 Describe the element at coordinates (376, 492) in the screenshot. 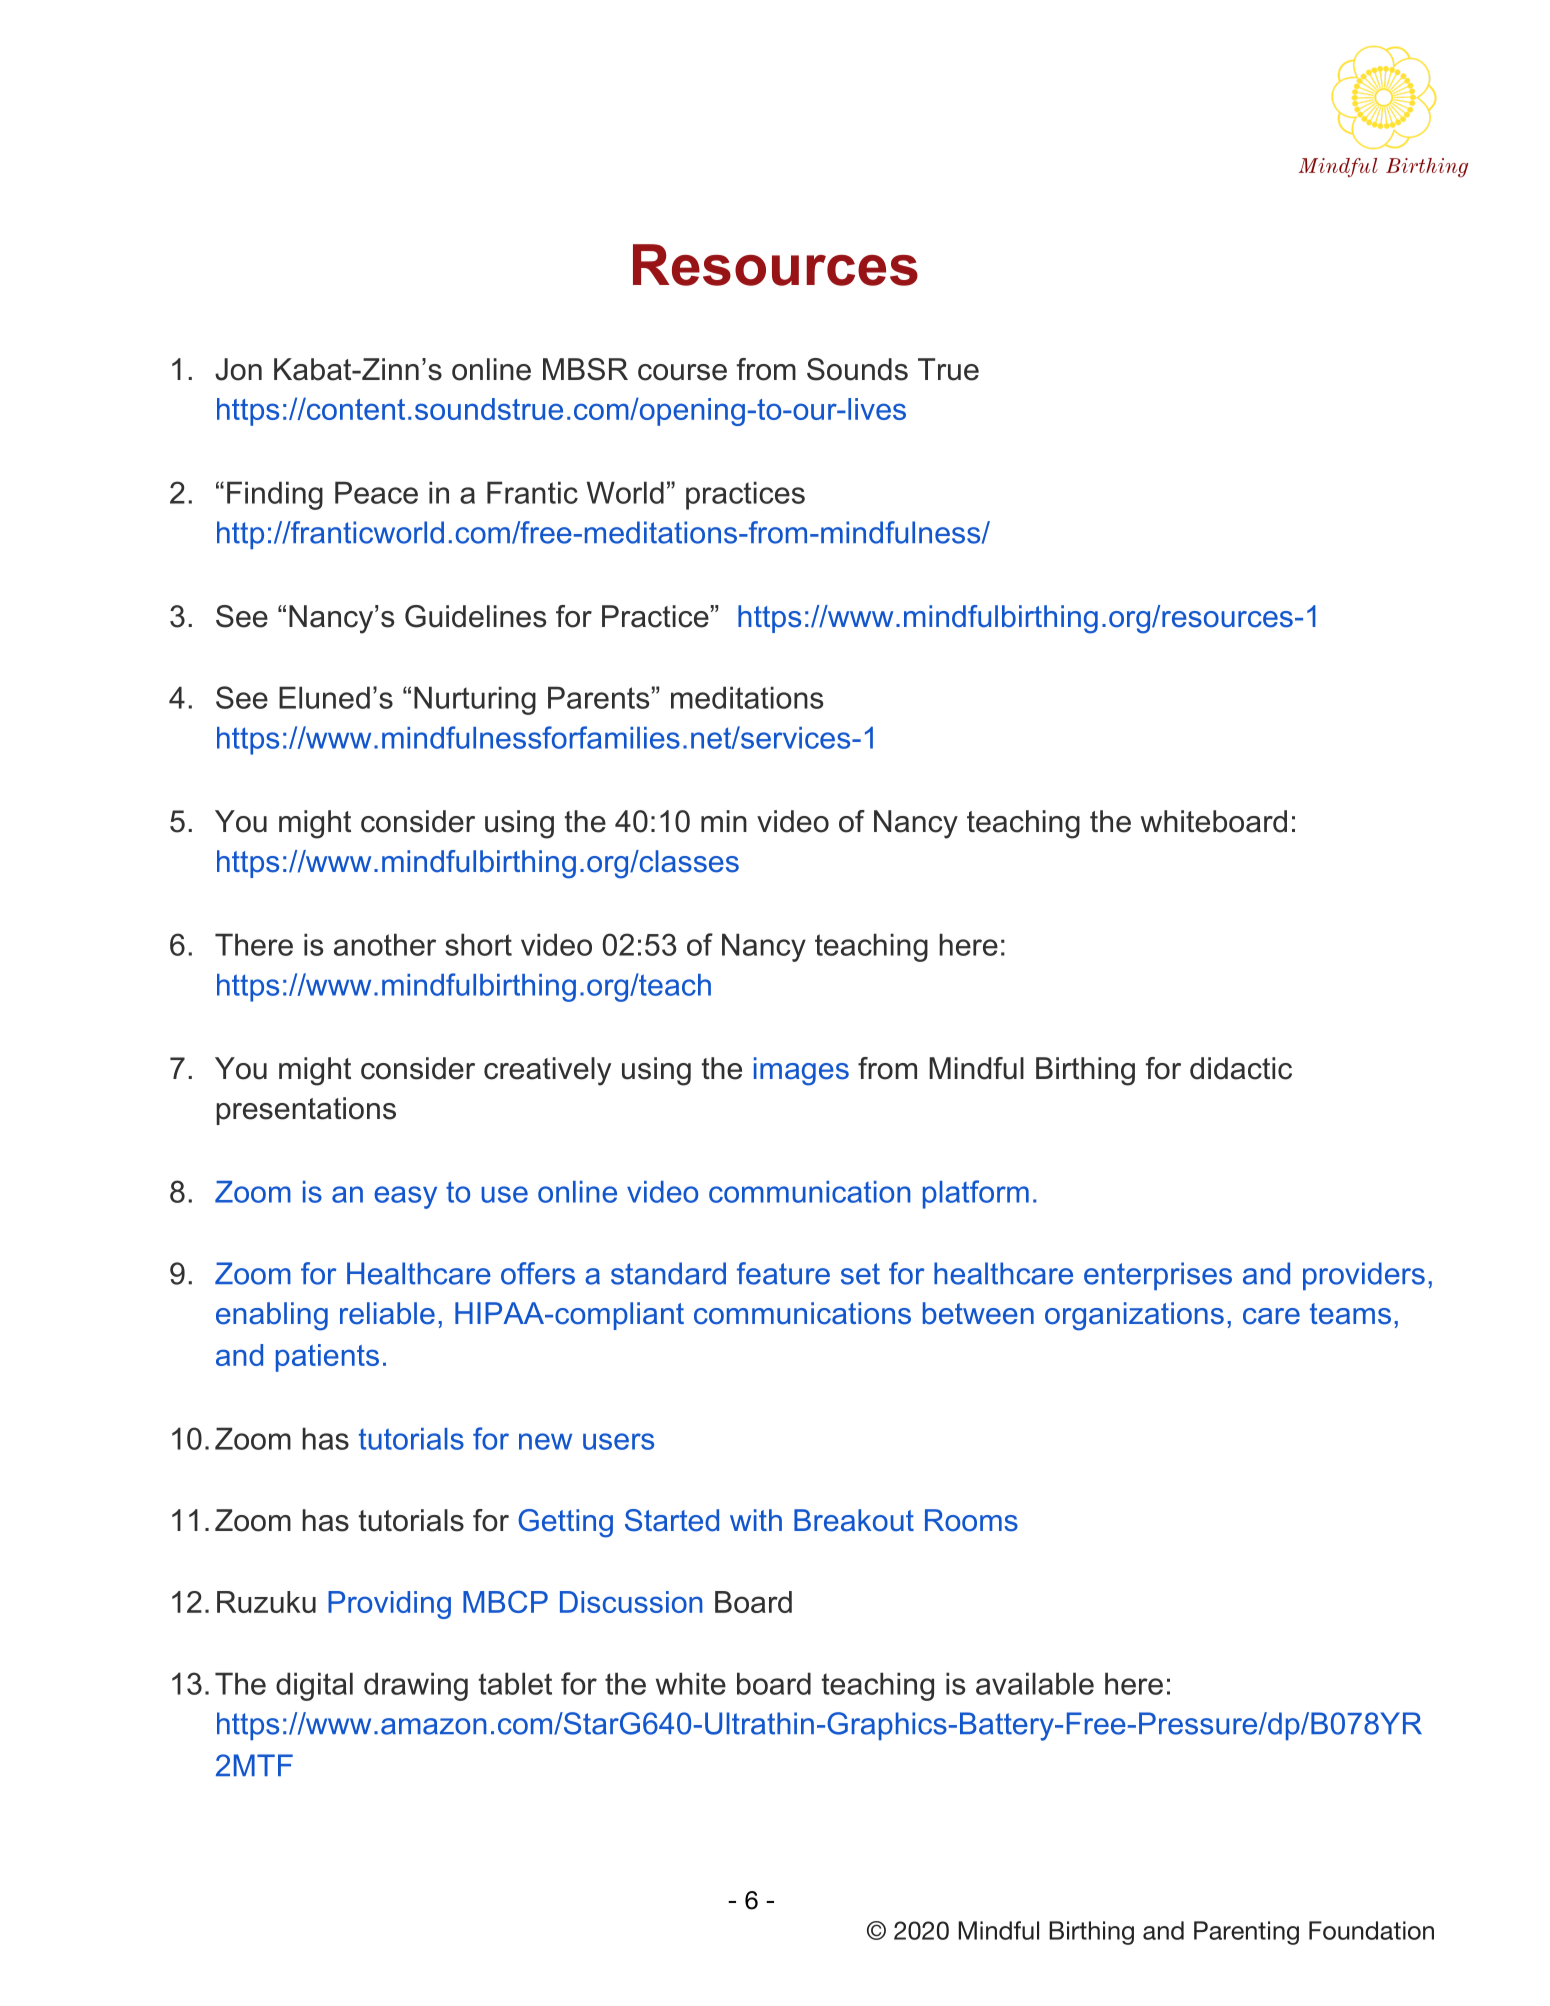

I see `Peace` at that location.
